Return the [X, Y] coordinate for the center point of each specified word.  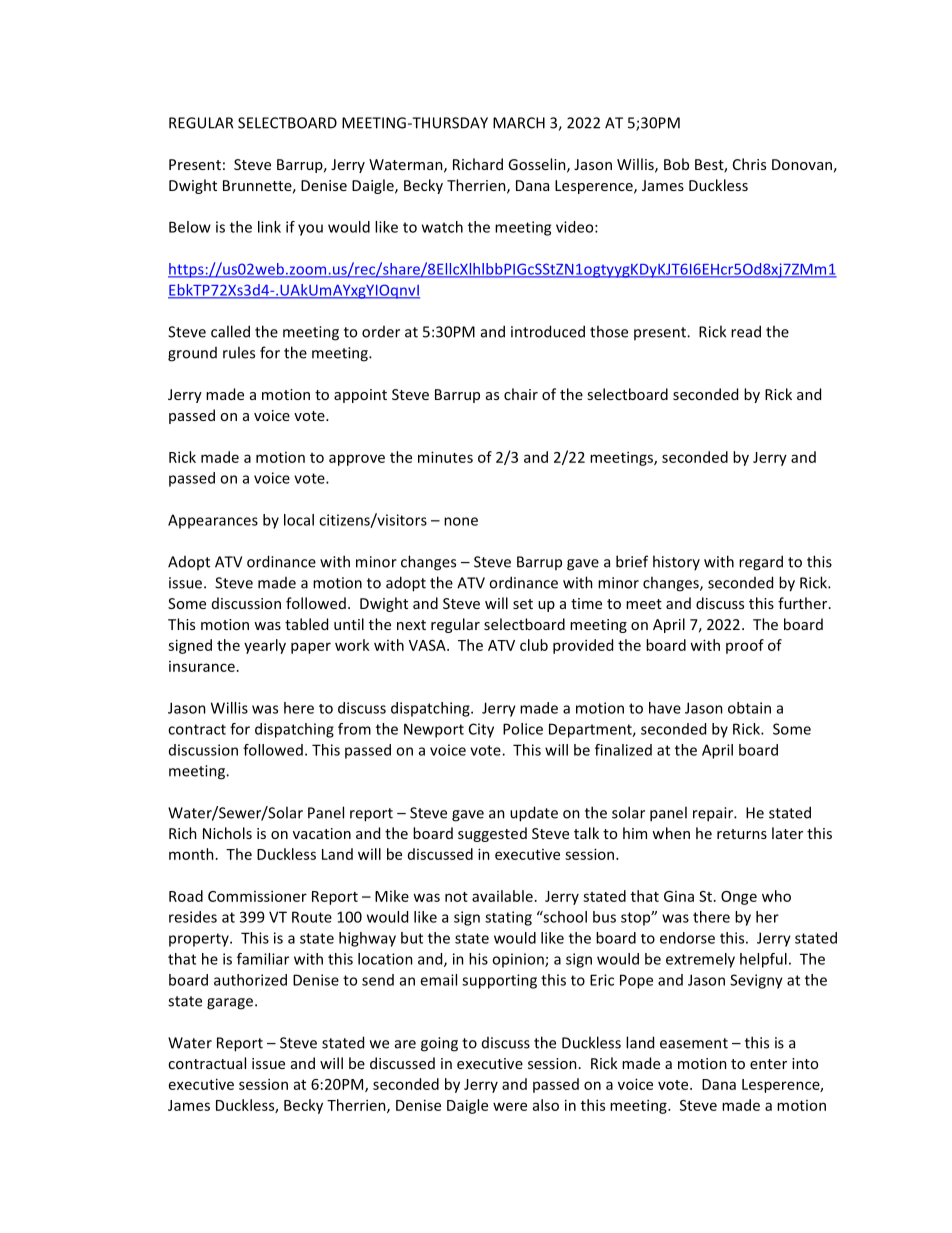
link [269, 227]
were [510, 1106]
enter [768, 1064]
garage [230, 1004]
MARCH [519, 123]
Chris [749, 164]
